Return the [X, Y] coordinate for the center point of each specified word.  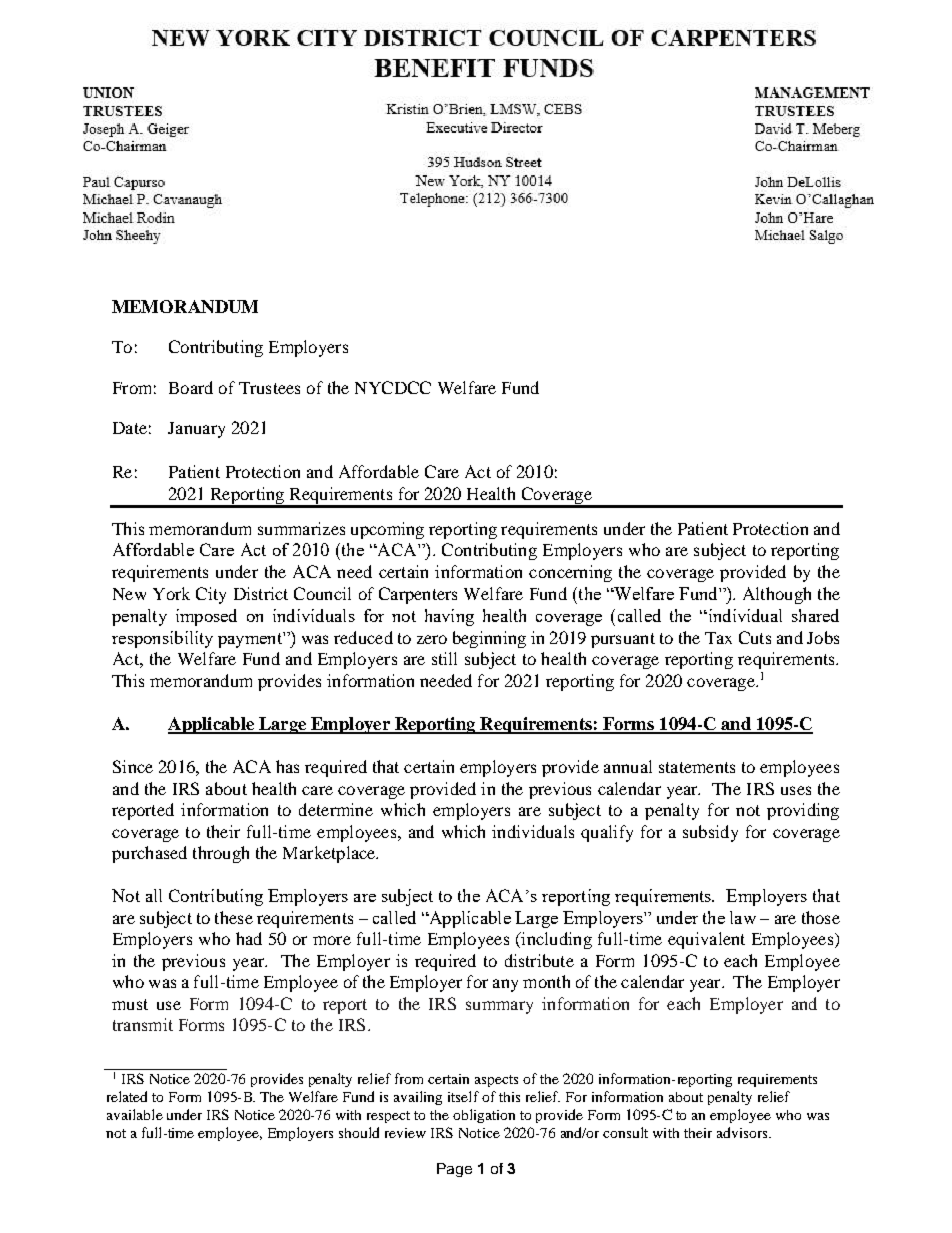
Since [133, 766]
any [505, 985]
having [449, 617]
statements [697, 767]
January [196, 430]
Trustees [269, 388]
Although [777, 595]
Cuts [755, 637]
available [135, 1114]
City [211, 595]
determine [336, 809]
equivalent [706, 940]
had [249, 938]
